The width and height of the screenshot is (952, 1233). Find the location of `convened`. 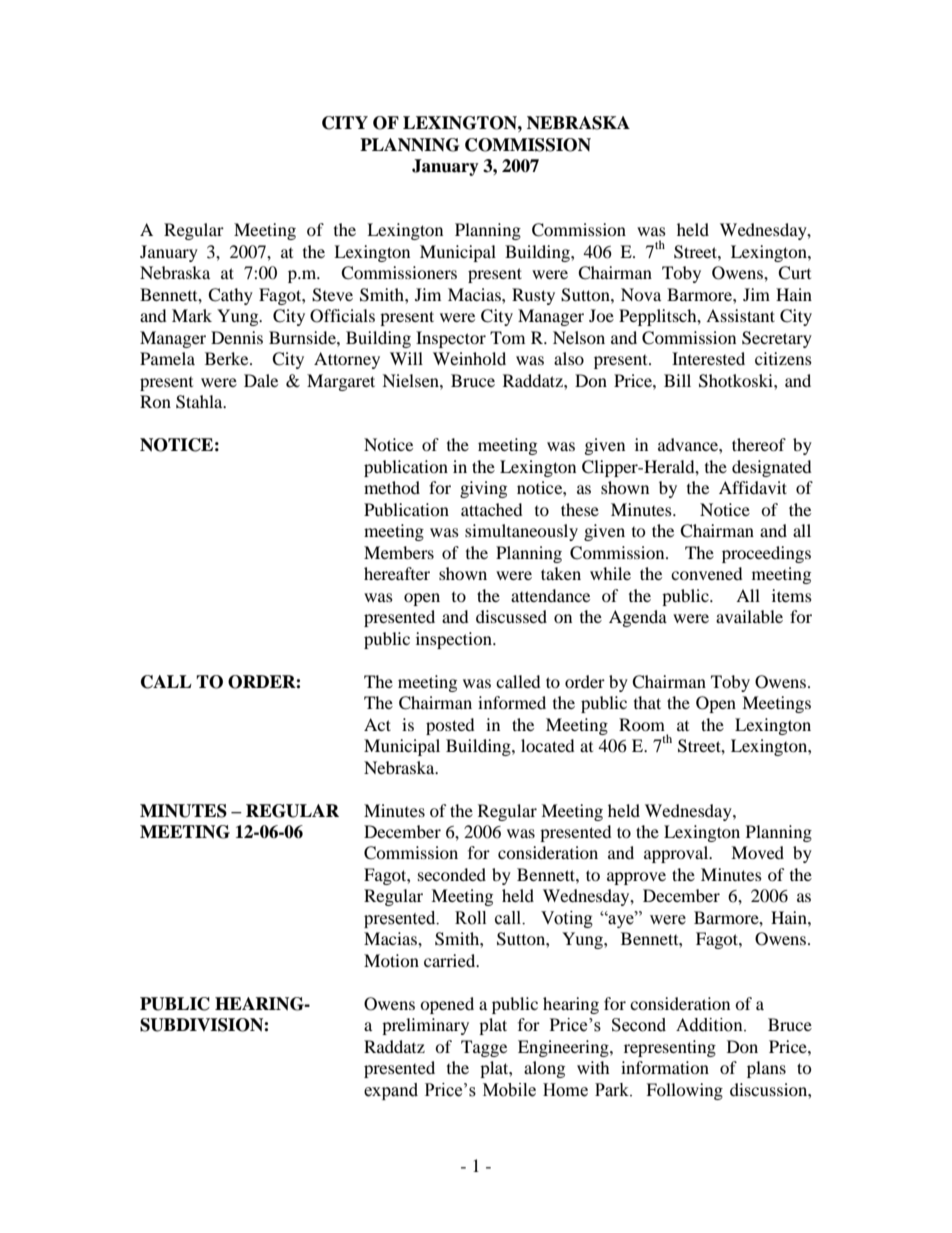

convened is located at coordinates (707, 573).
